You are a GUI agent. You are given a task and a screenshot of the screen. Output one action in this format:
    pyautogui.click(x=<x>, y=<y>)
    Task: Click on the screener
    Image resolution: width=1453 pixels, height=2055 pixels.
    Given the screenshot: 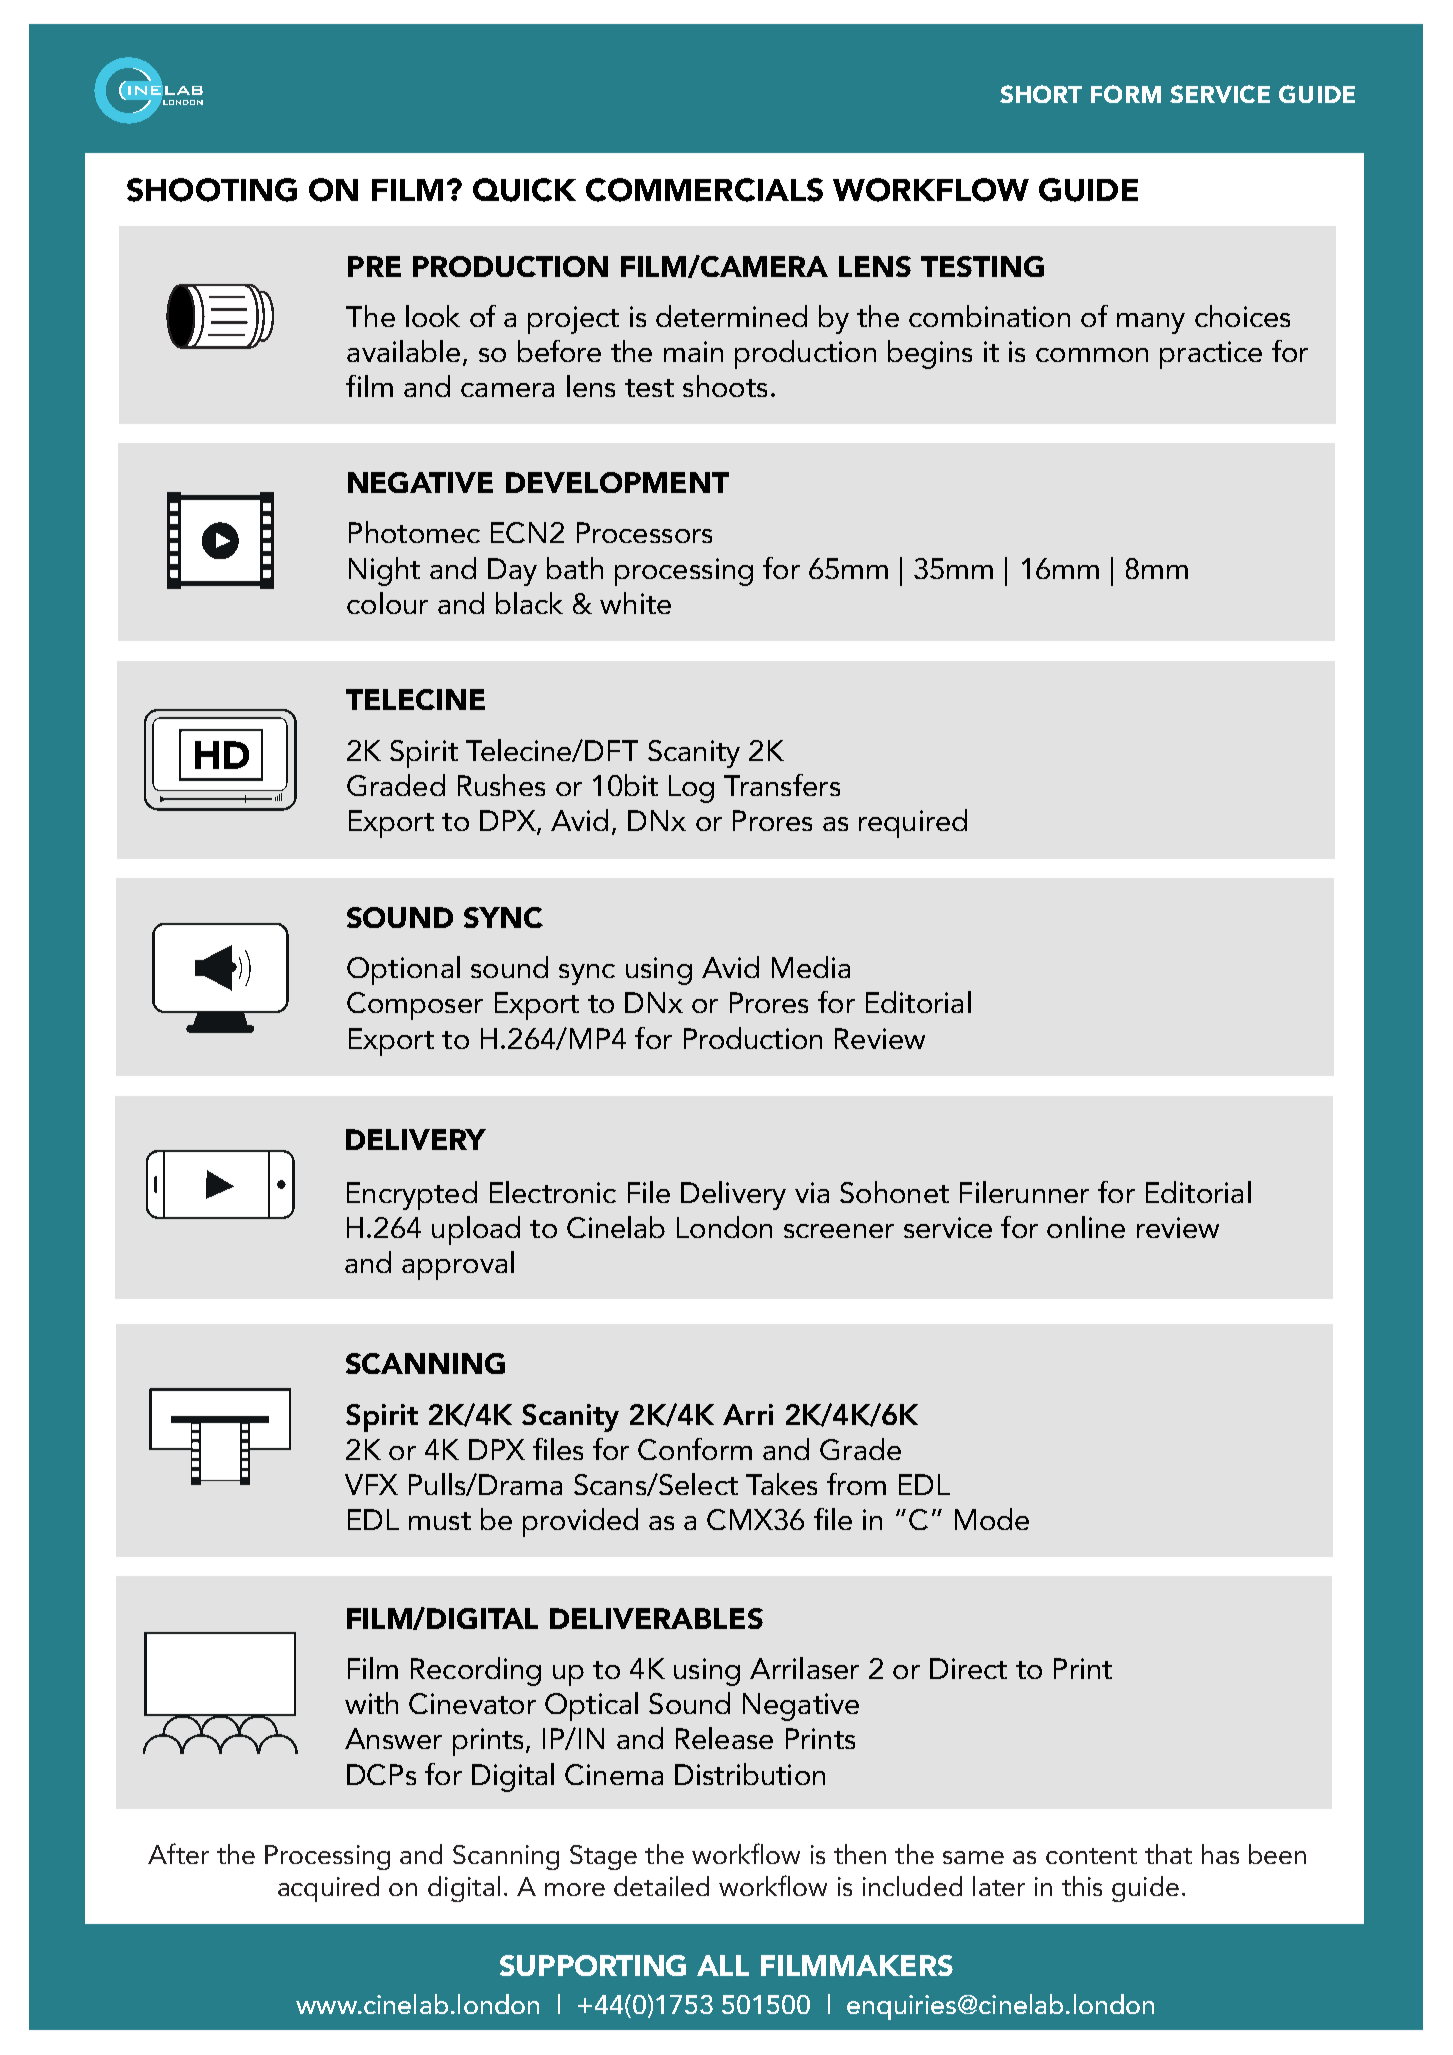 What is the action you would take?
    pyautogui.click(x=839, y=1231)
